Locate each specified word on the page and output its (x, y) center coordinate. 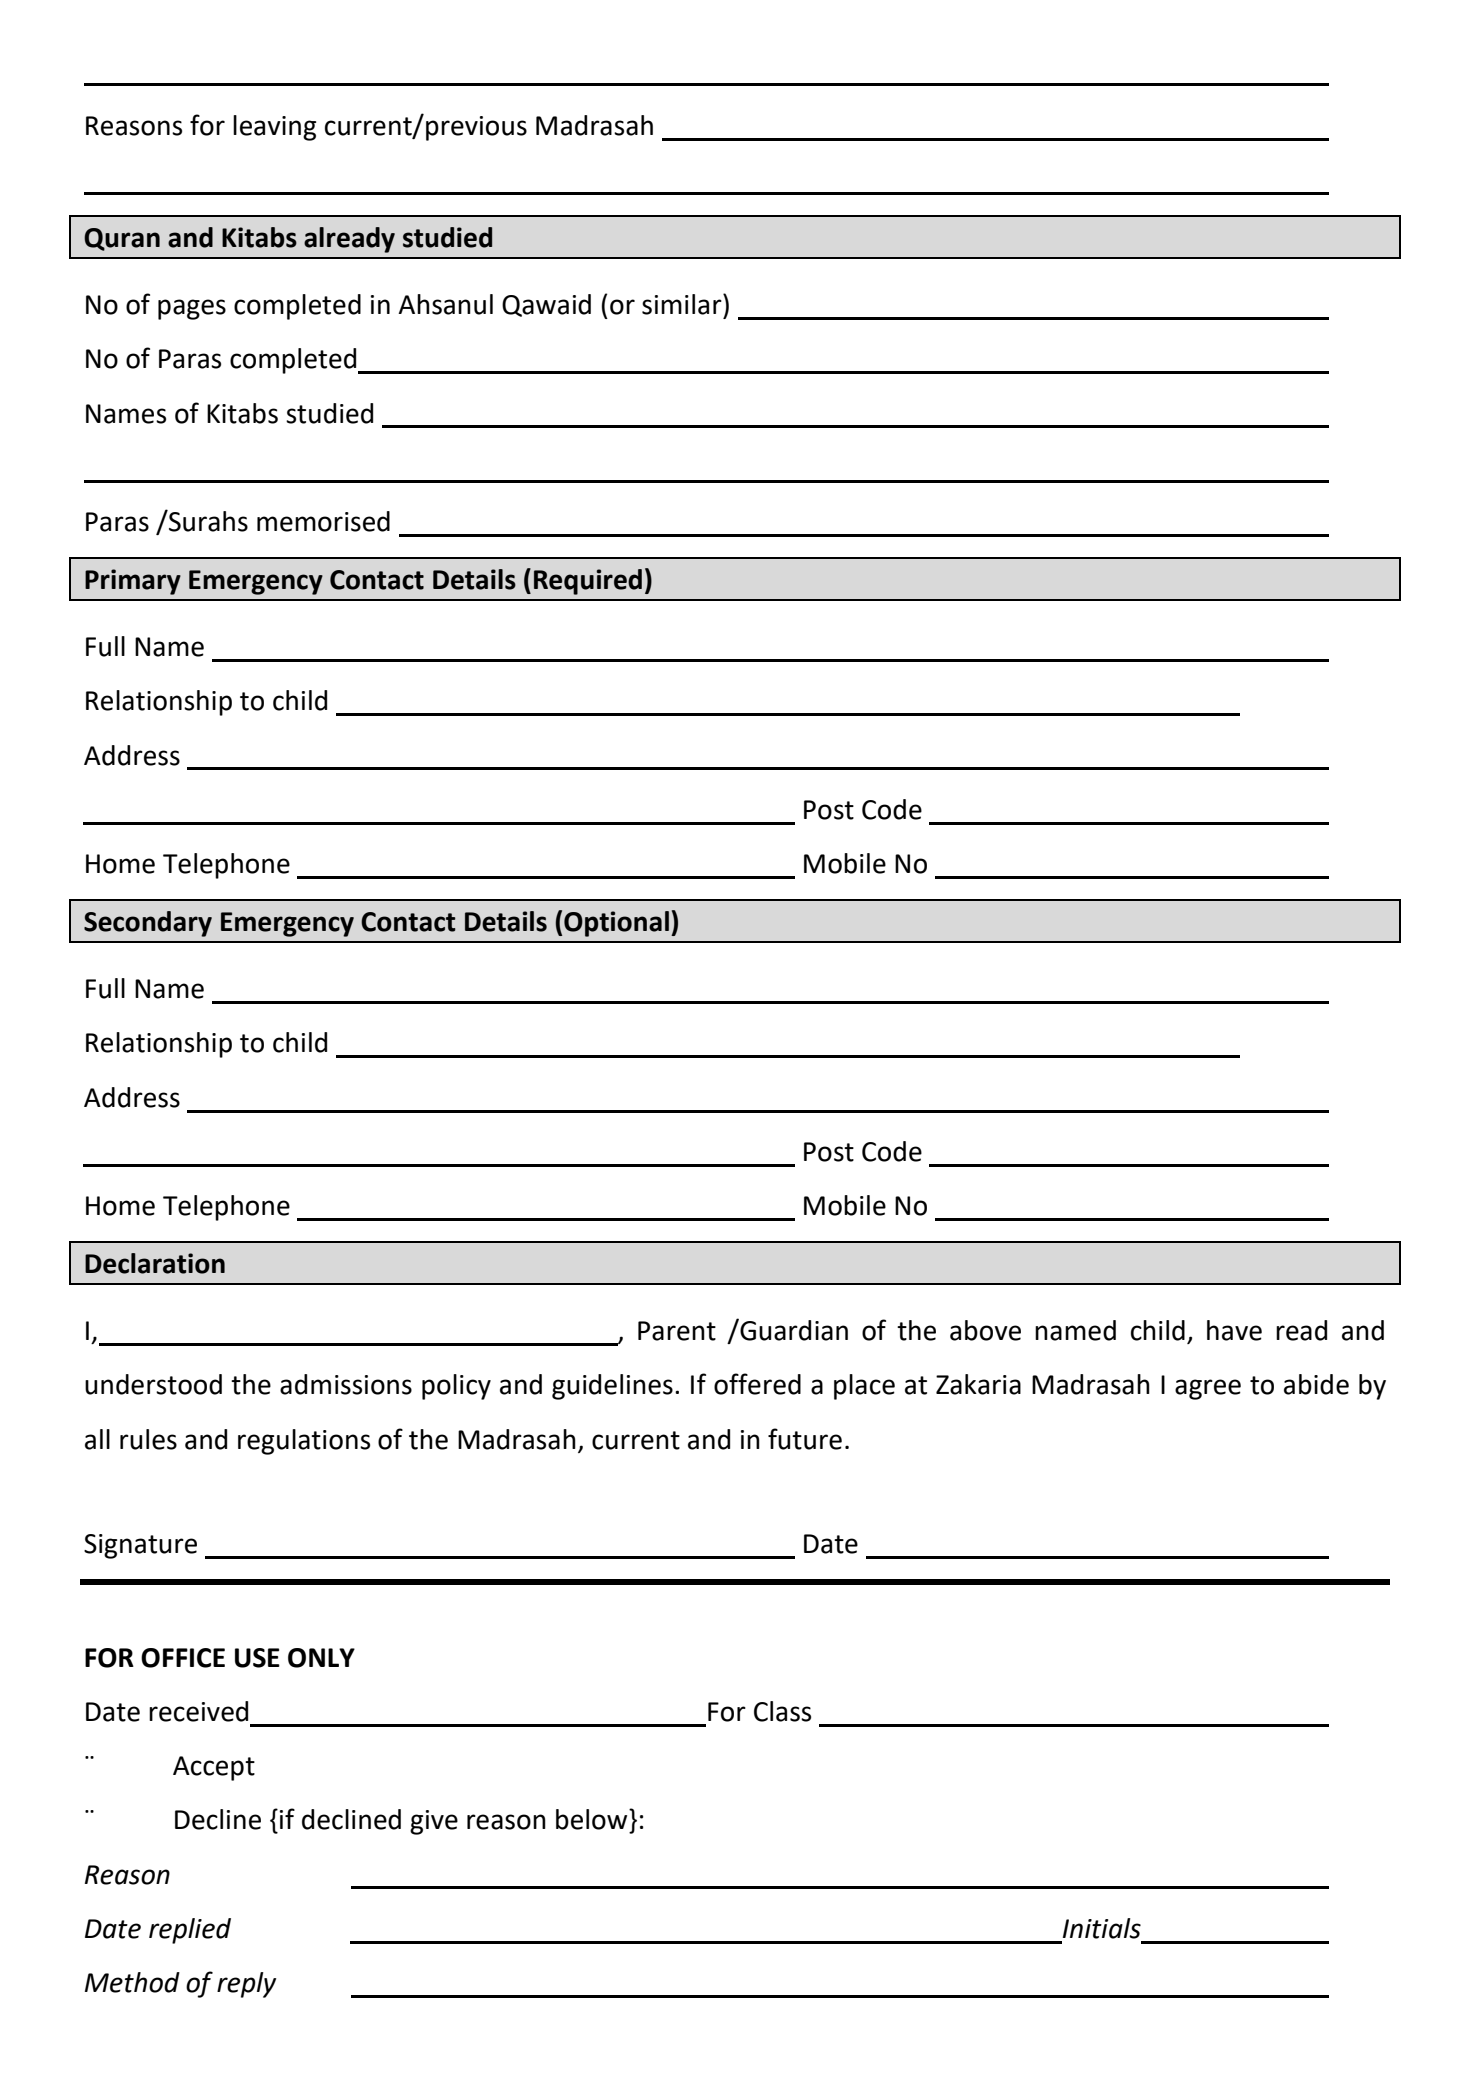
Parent (677, 1331)
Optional (616, 924)
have (1234, 1330)
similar (683, 304)
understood (153, 1384)
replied (190, 1931)
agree (1208, 1389)
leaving (274, 128)
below (593, 1819)
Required (588, 582)
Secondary (148, 924)
